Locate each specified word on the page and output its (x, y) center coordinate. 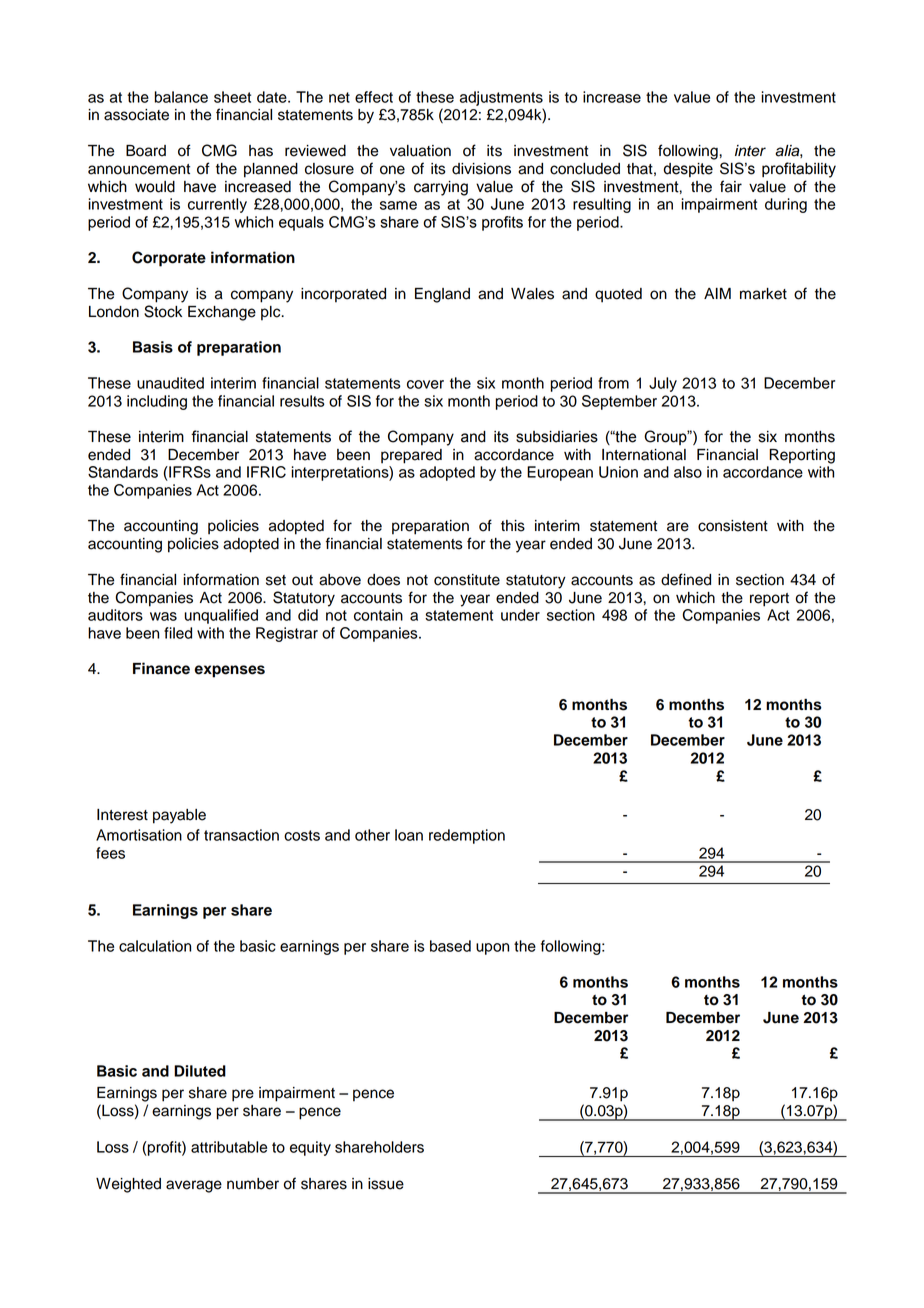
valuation (420, 151)
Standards (123, 472)
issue (386, 1184)
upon (492, 949)
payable (179, 816)
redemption (467, 836)
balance (181, 97)
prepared (411, 456)
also (688, 472)
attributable (229, 1147)
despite (688, 170)
